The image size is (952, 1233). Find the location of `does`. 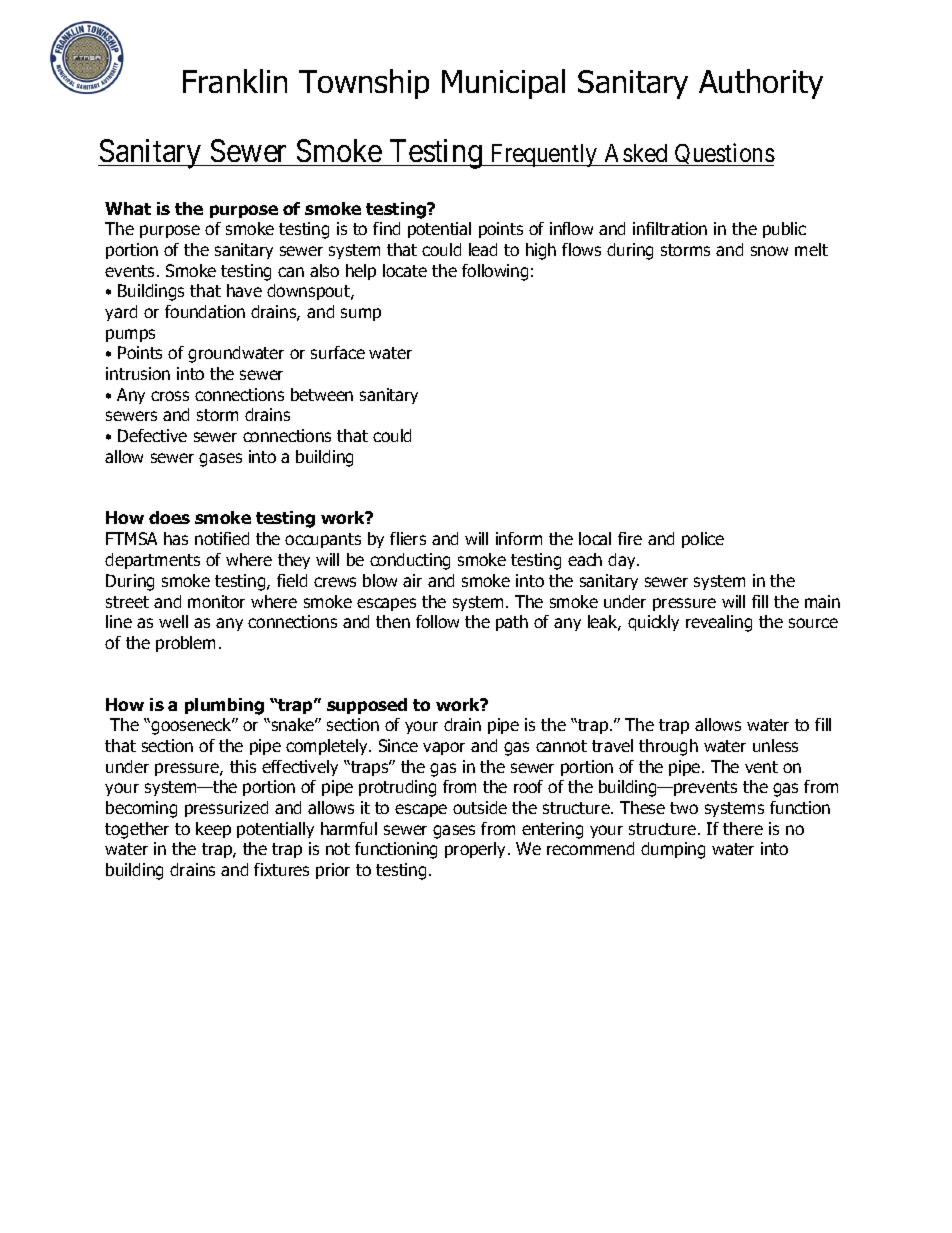

does is located at coordinates (169, 517).
